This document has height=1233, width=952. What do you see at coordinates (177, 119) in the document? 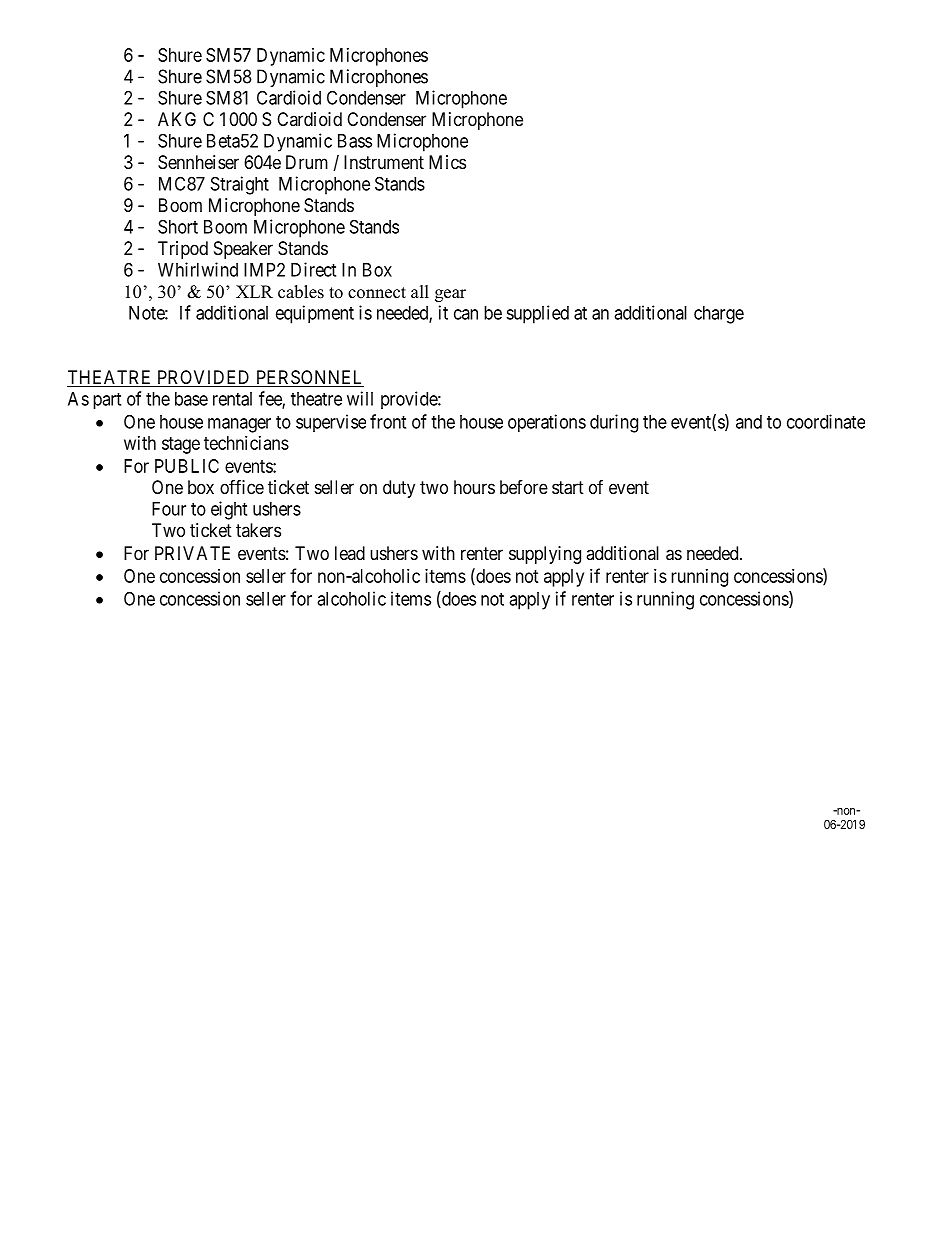
I see `AKG` at bounding box center [177, 119].
